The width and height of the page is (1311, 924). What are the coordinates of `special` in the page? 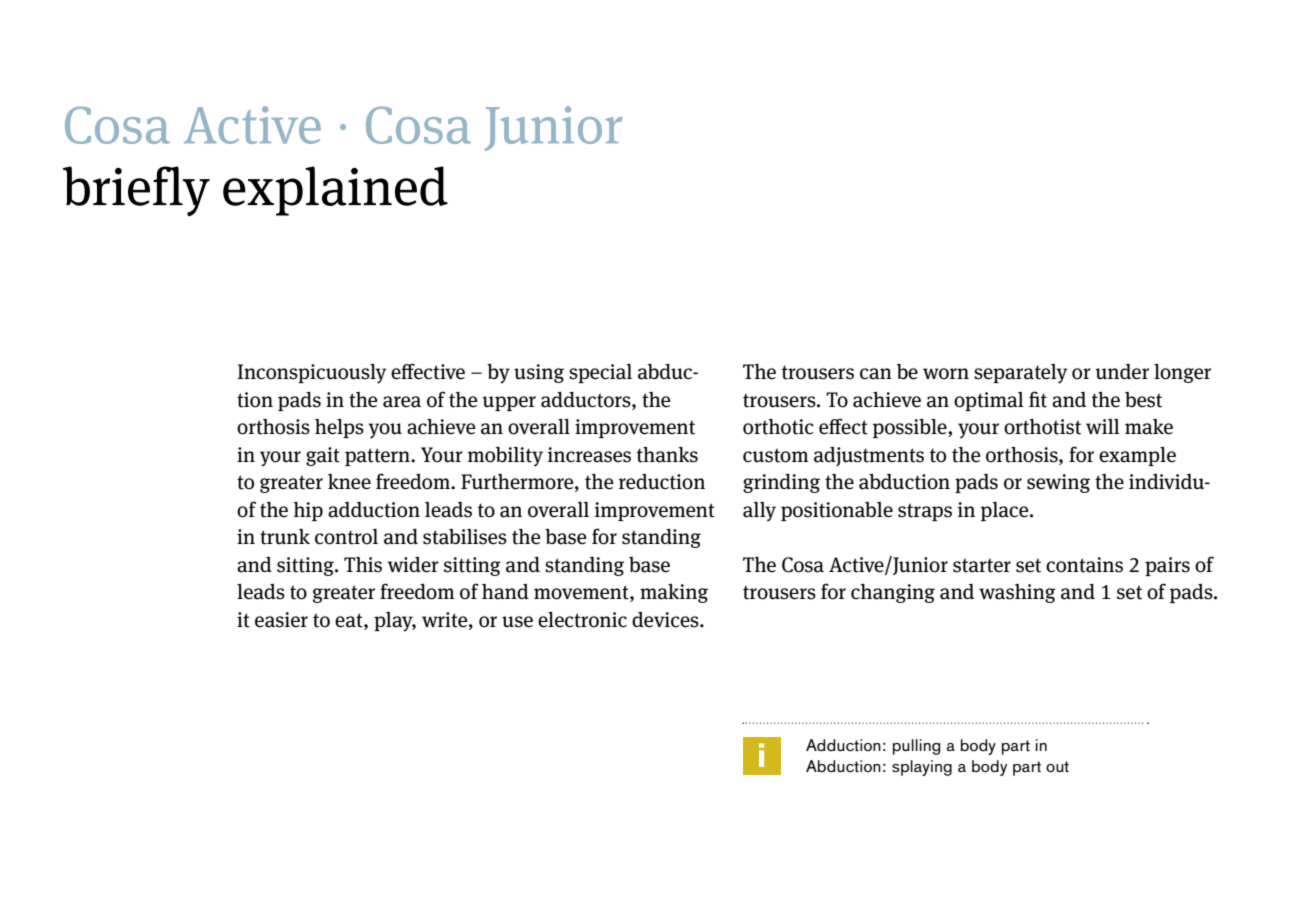 It's located at (600, 373).
